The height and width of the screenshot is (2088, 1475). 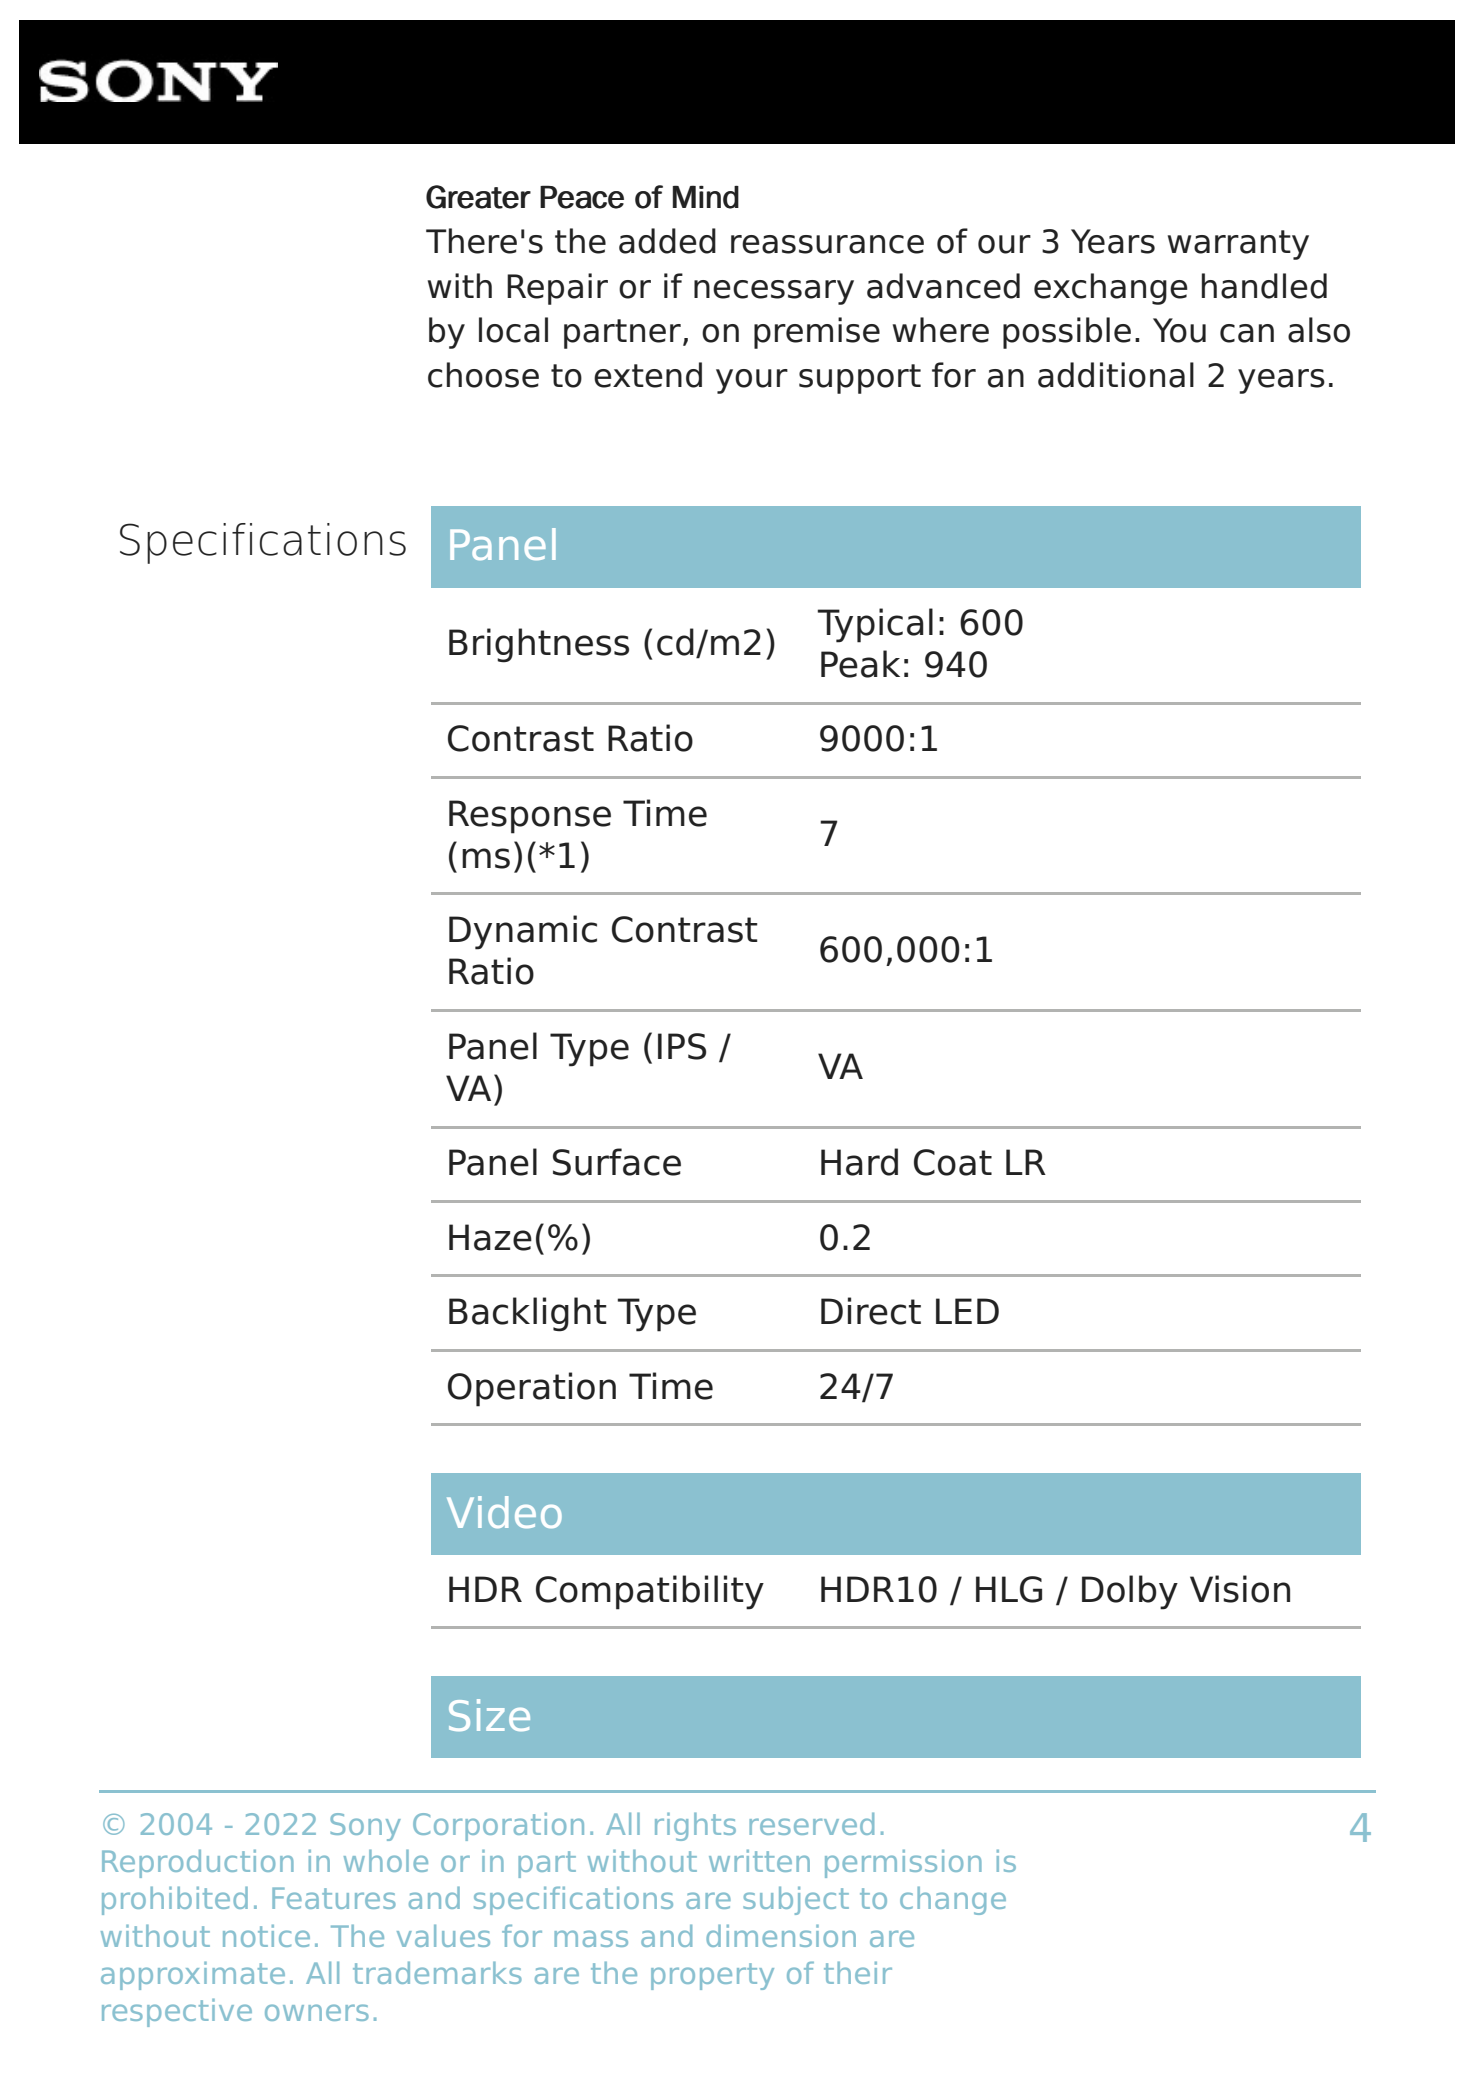 I want to click on Haze, so click(x=490, y=1237).
